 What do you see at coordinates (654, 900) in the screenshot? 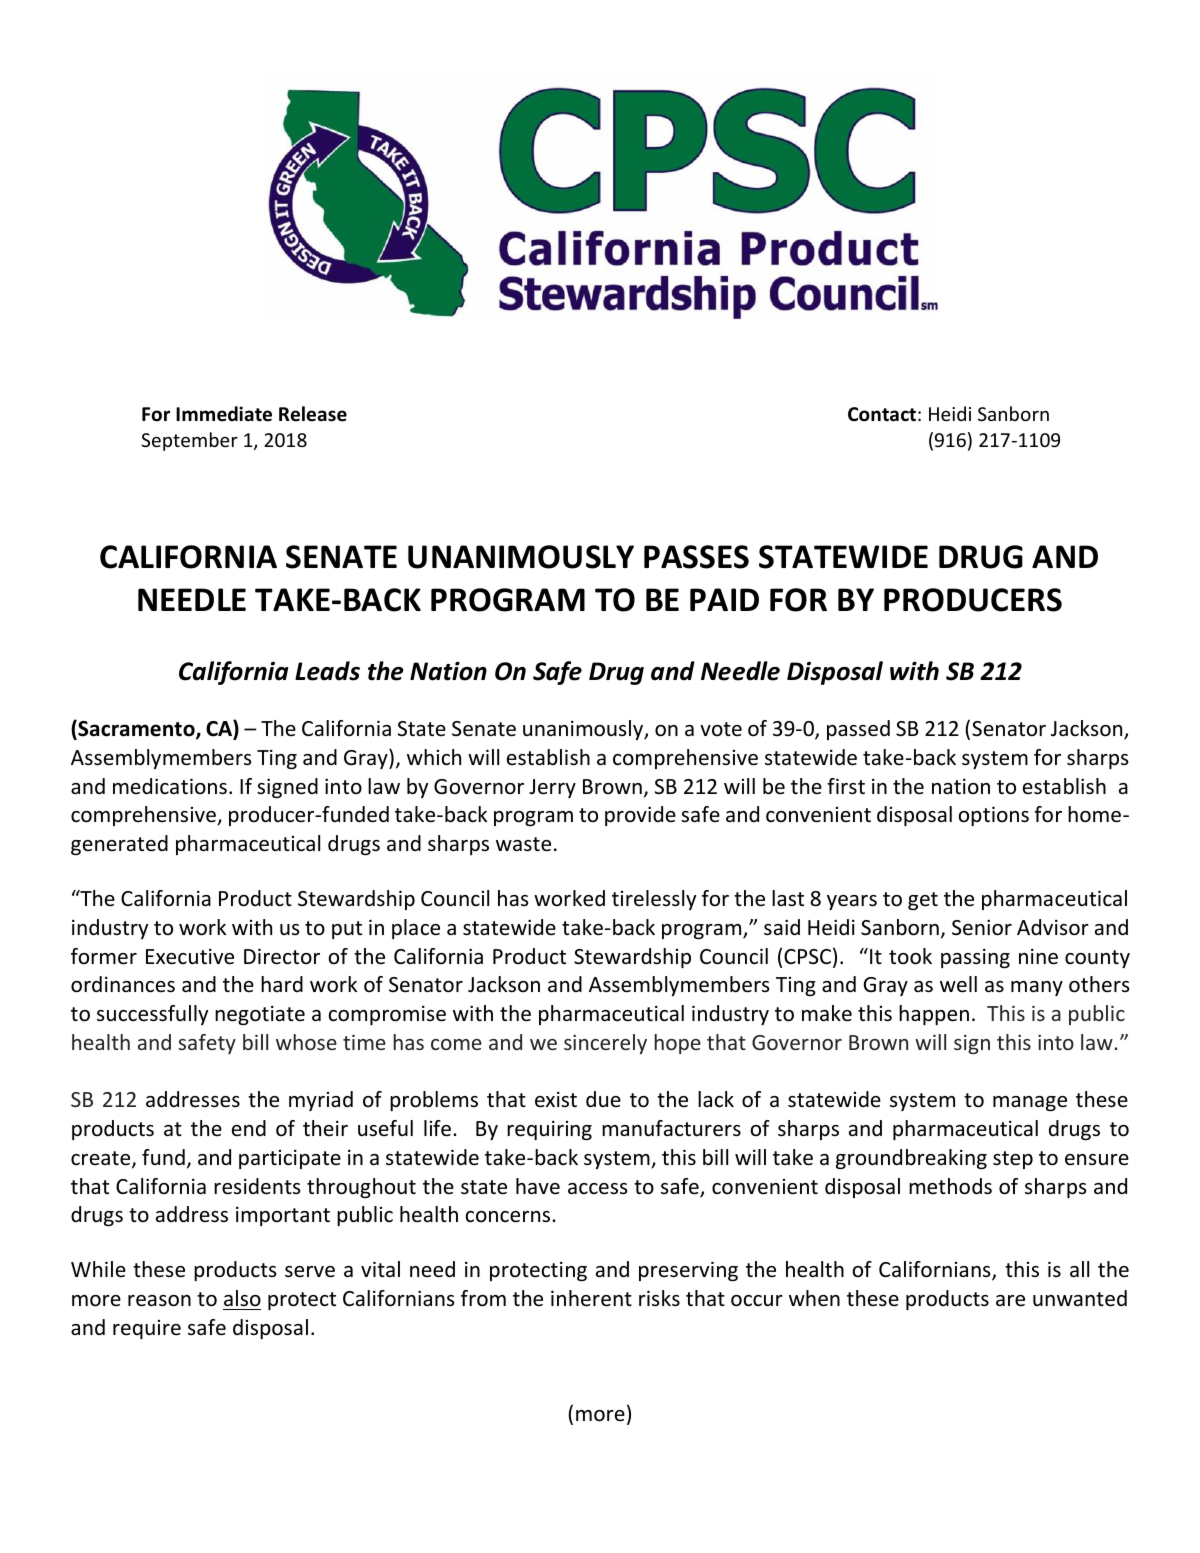
I see `tirelessly` at bounding box center [654, 900].
